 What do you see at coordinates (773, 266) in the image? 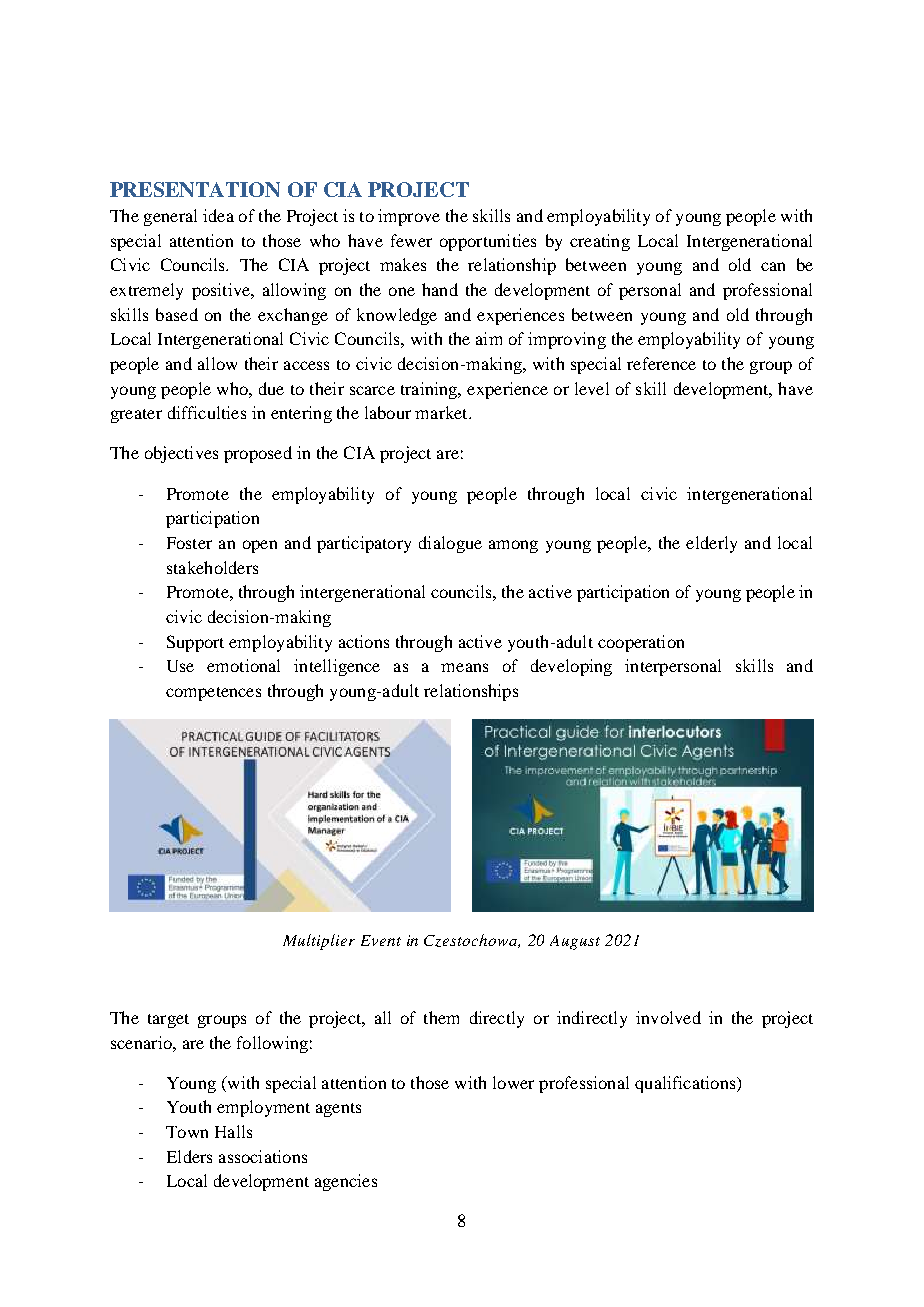
I see `can` at bounding box center [773, 266].
